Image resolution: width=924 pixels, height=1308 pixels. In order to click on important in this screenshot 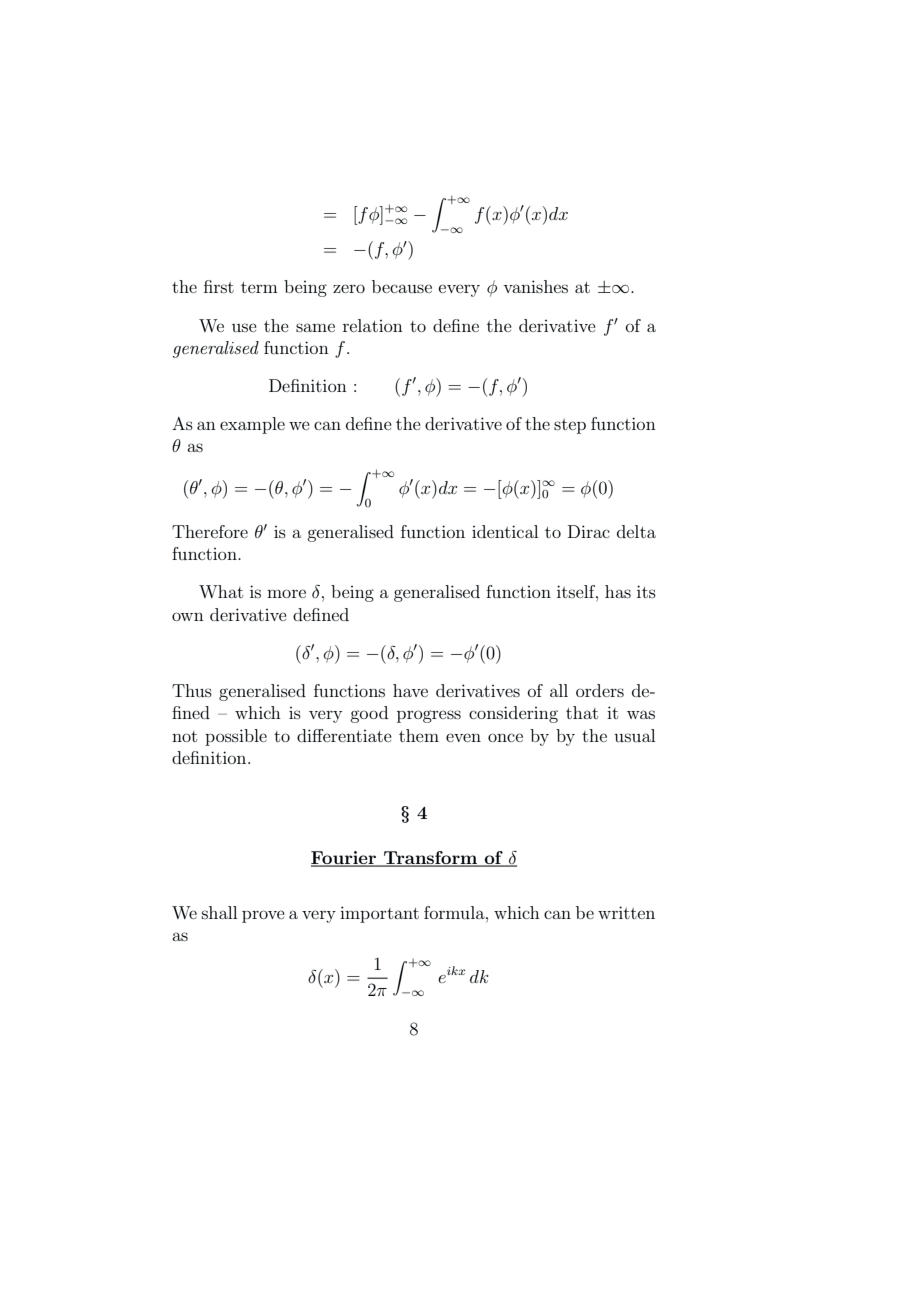, I will do `click(379, 914)`.
